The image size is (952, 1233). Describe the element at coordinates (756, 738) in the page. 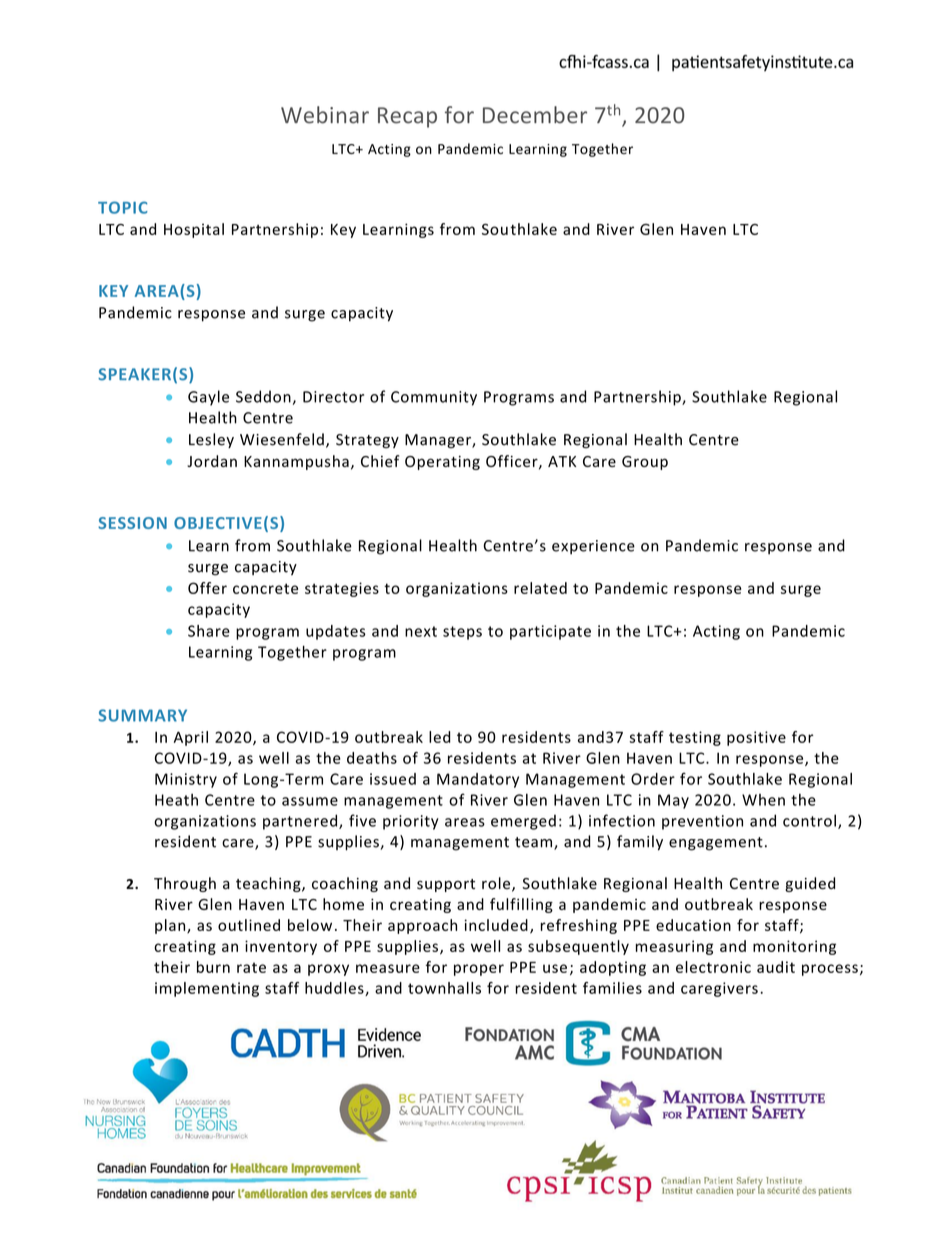

I see `positive` at that location.
